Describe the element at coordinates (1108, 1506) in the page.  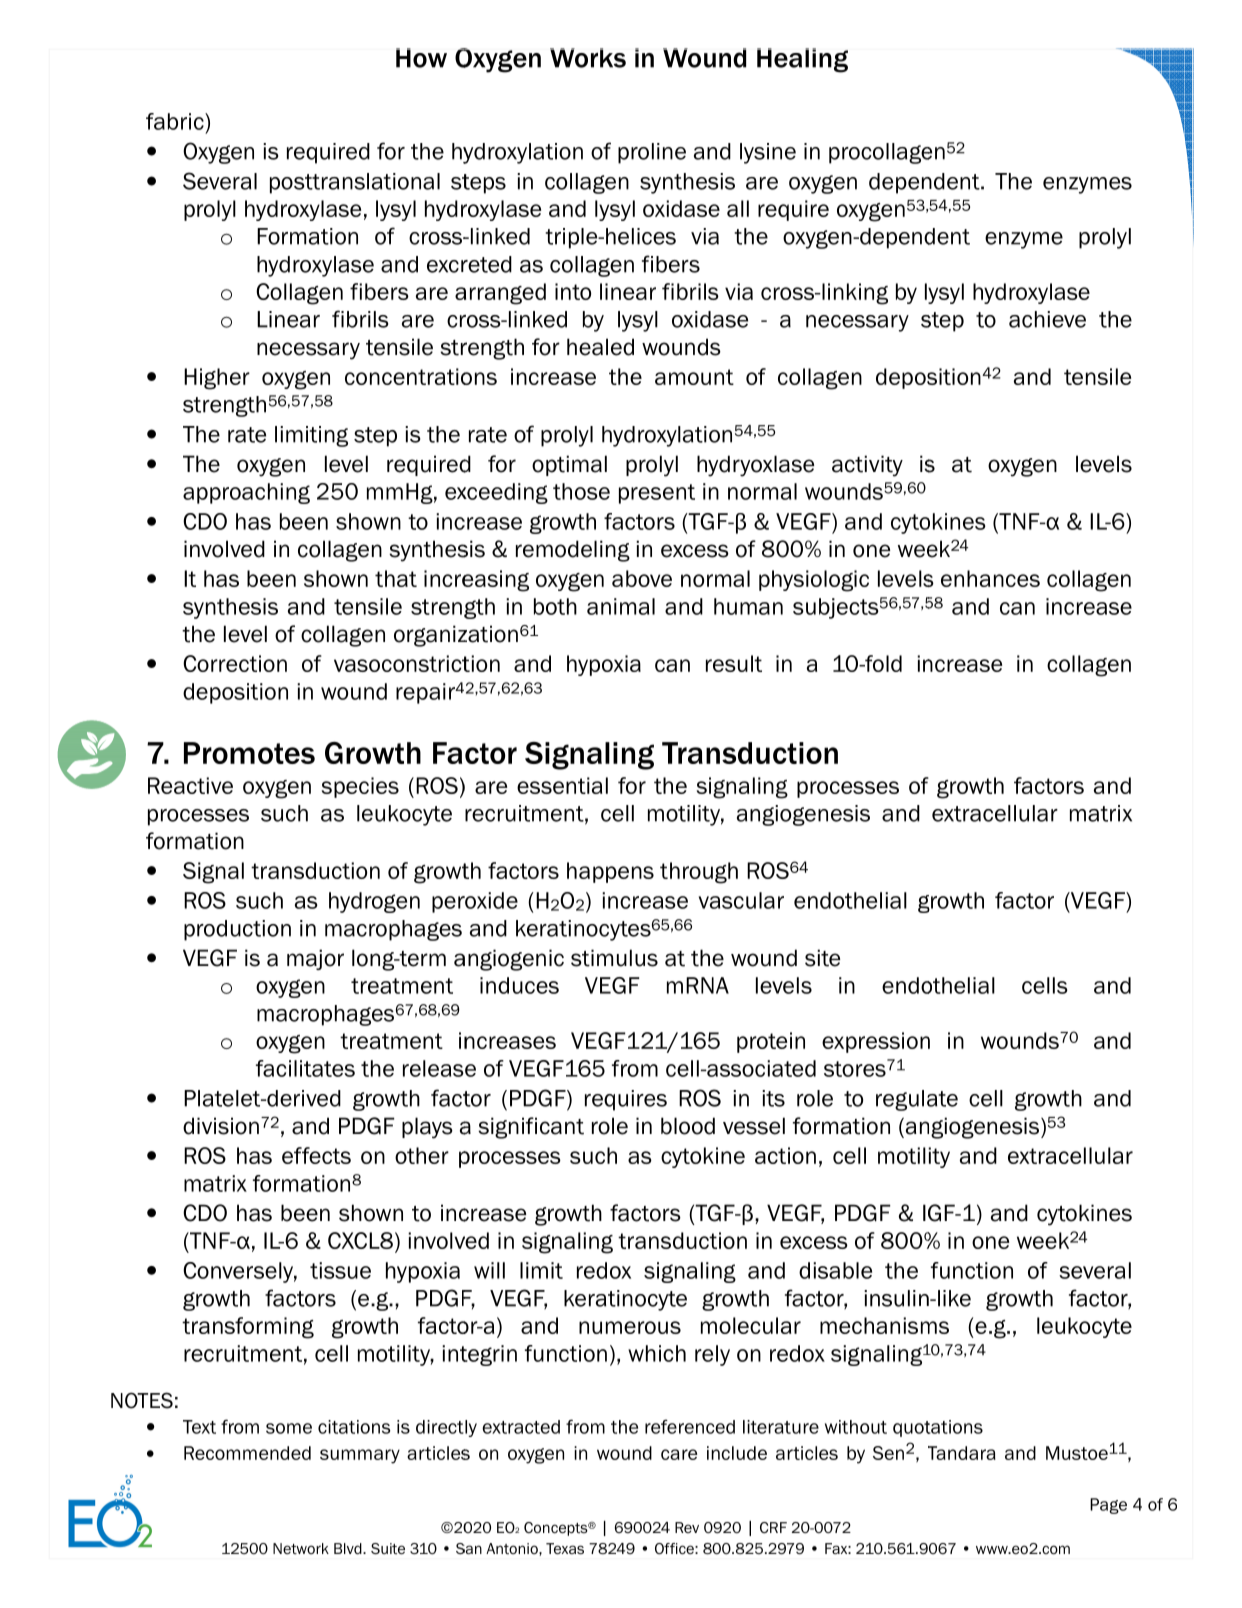
I see `Page` at that location.
